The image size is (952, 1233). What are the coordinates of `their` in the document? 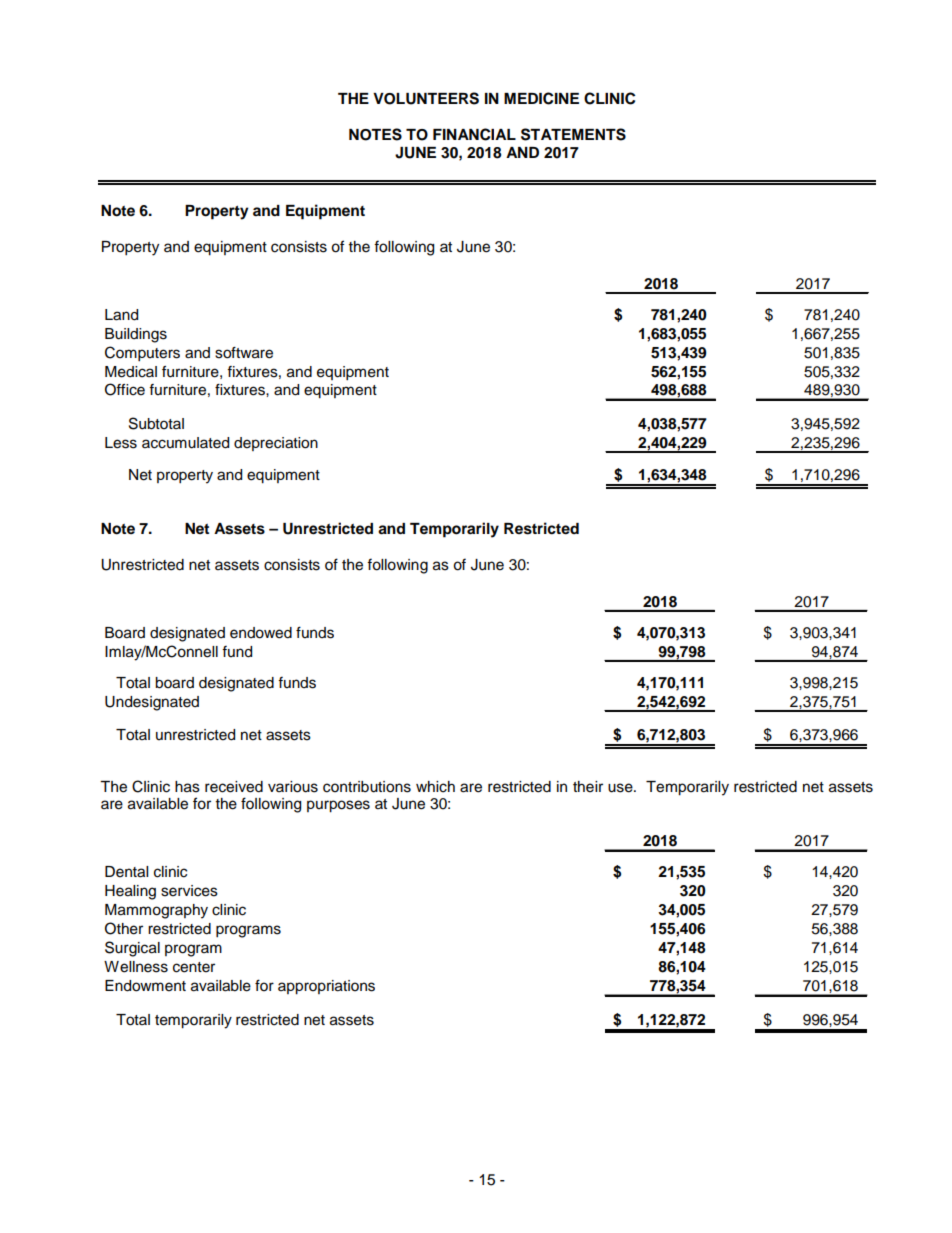 It's located at (588, 787).
